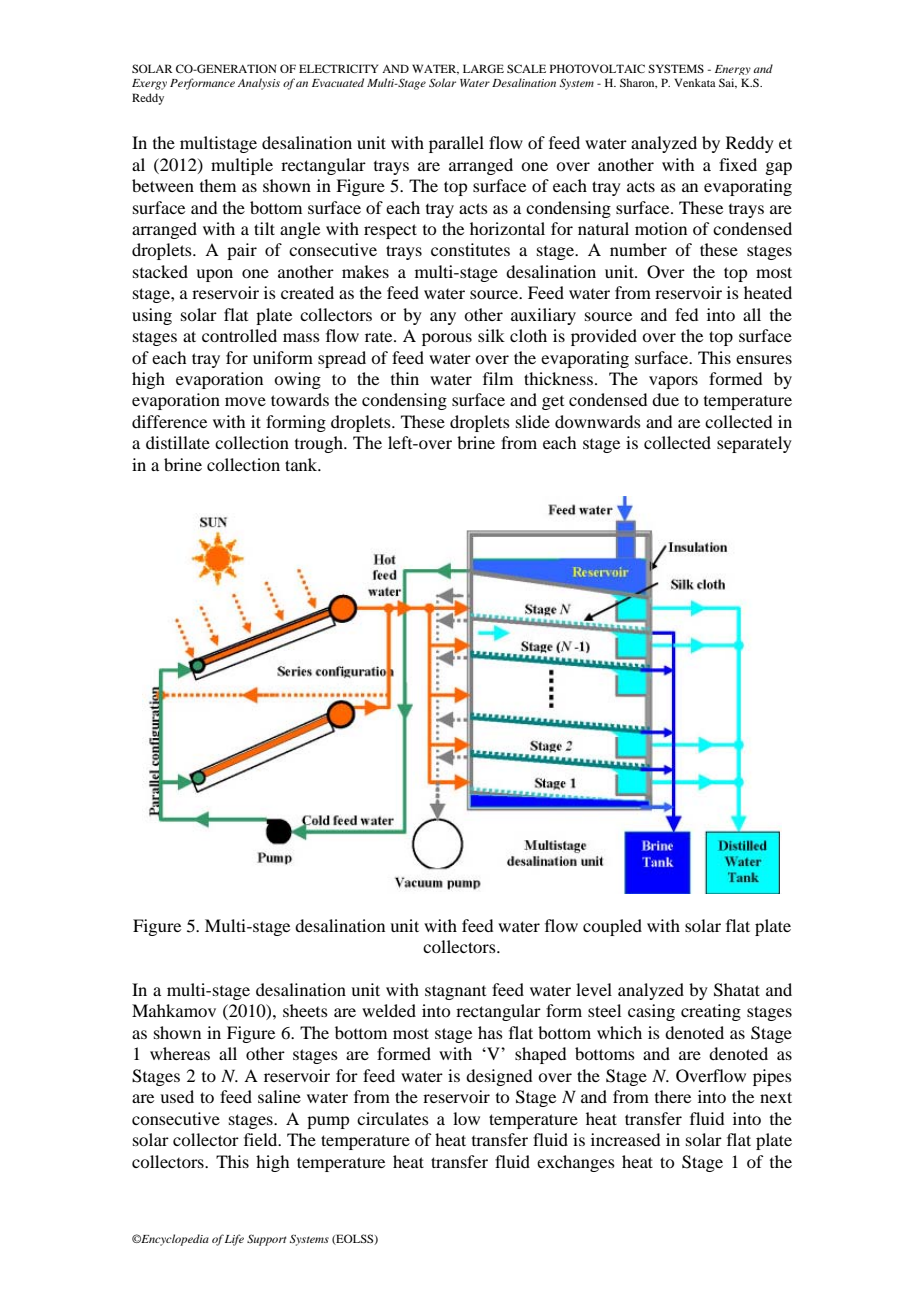  Describe the element at coordinates (234, 1240) in the screenshot. I see `Life` at that location.
